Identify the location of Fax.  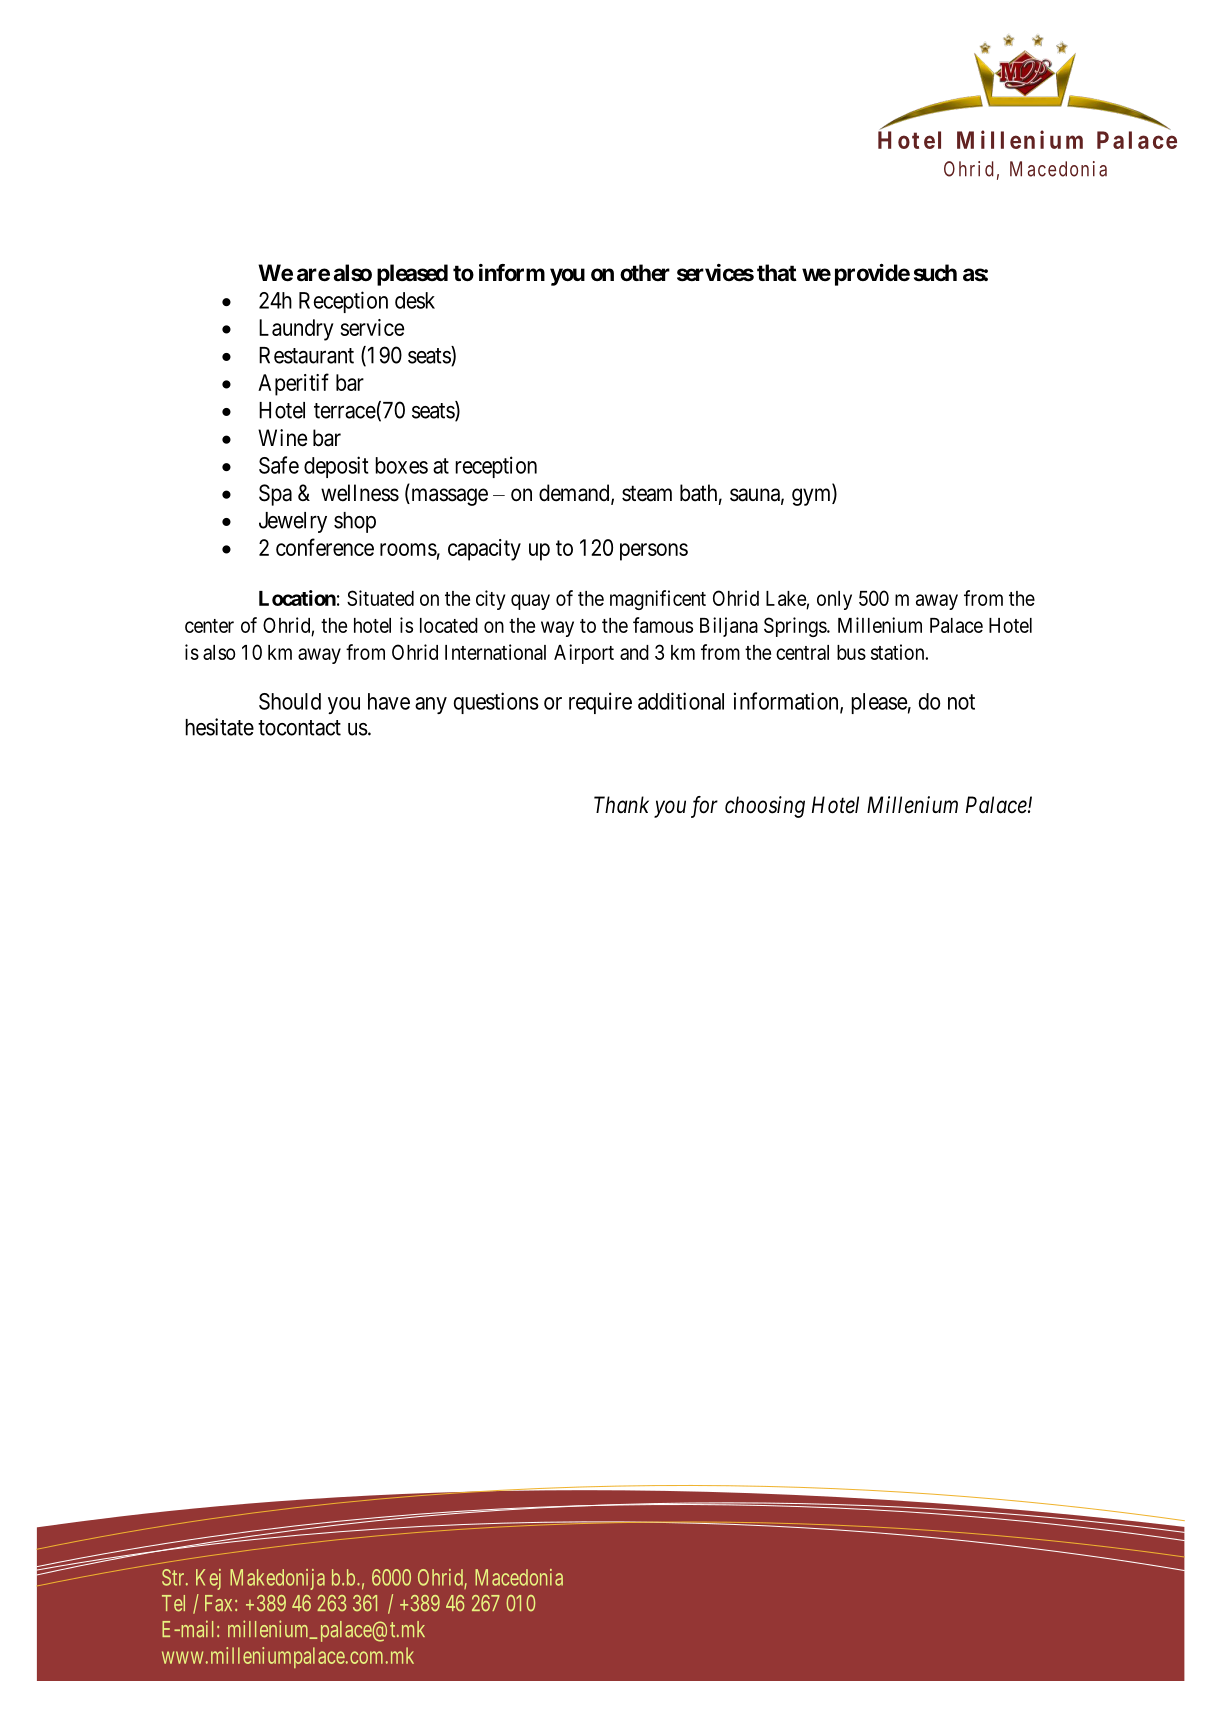
(218, 1603).
